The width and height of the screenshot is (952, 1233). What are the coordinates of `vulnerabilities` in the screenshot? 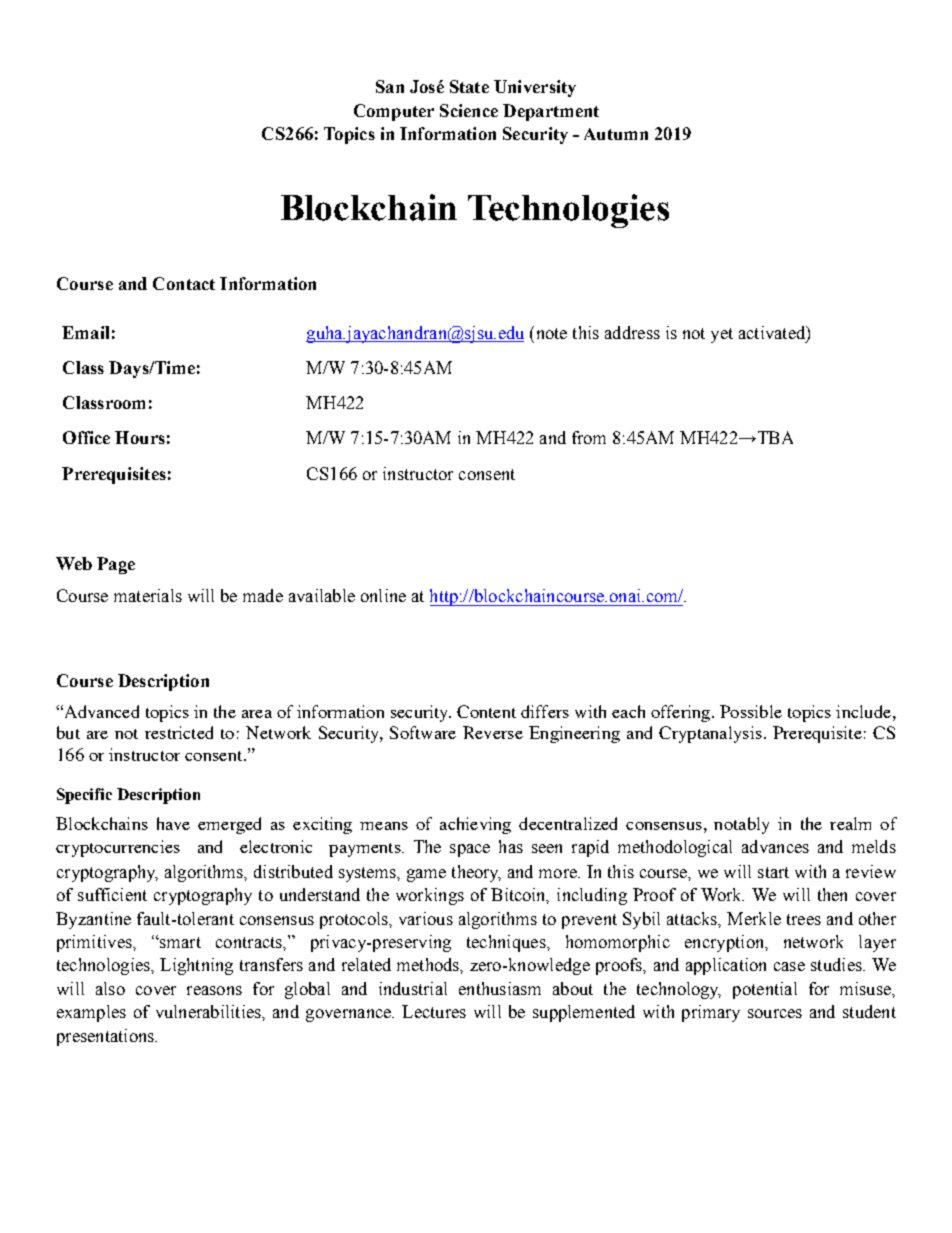 It's located at (209, 1011).
